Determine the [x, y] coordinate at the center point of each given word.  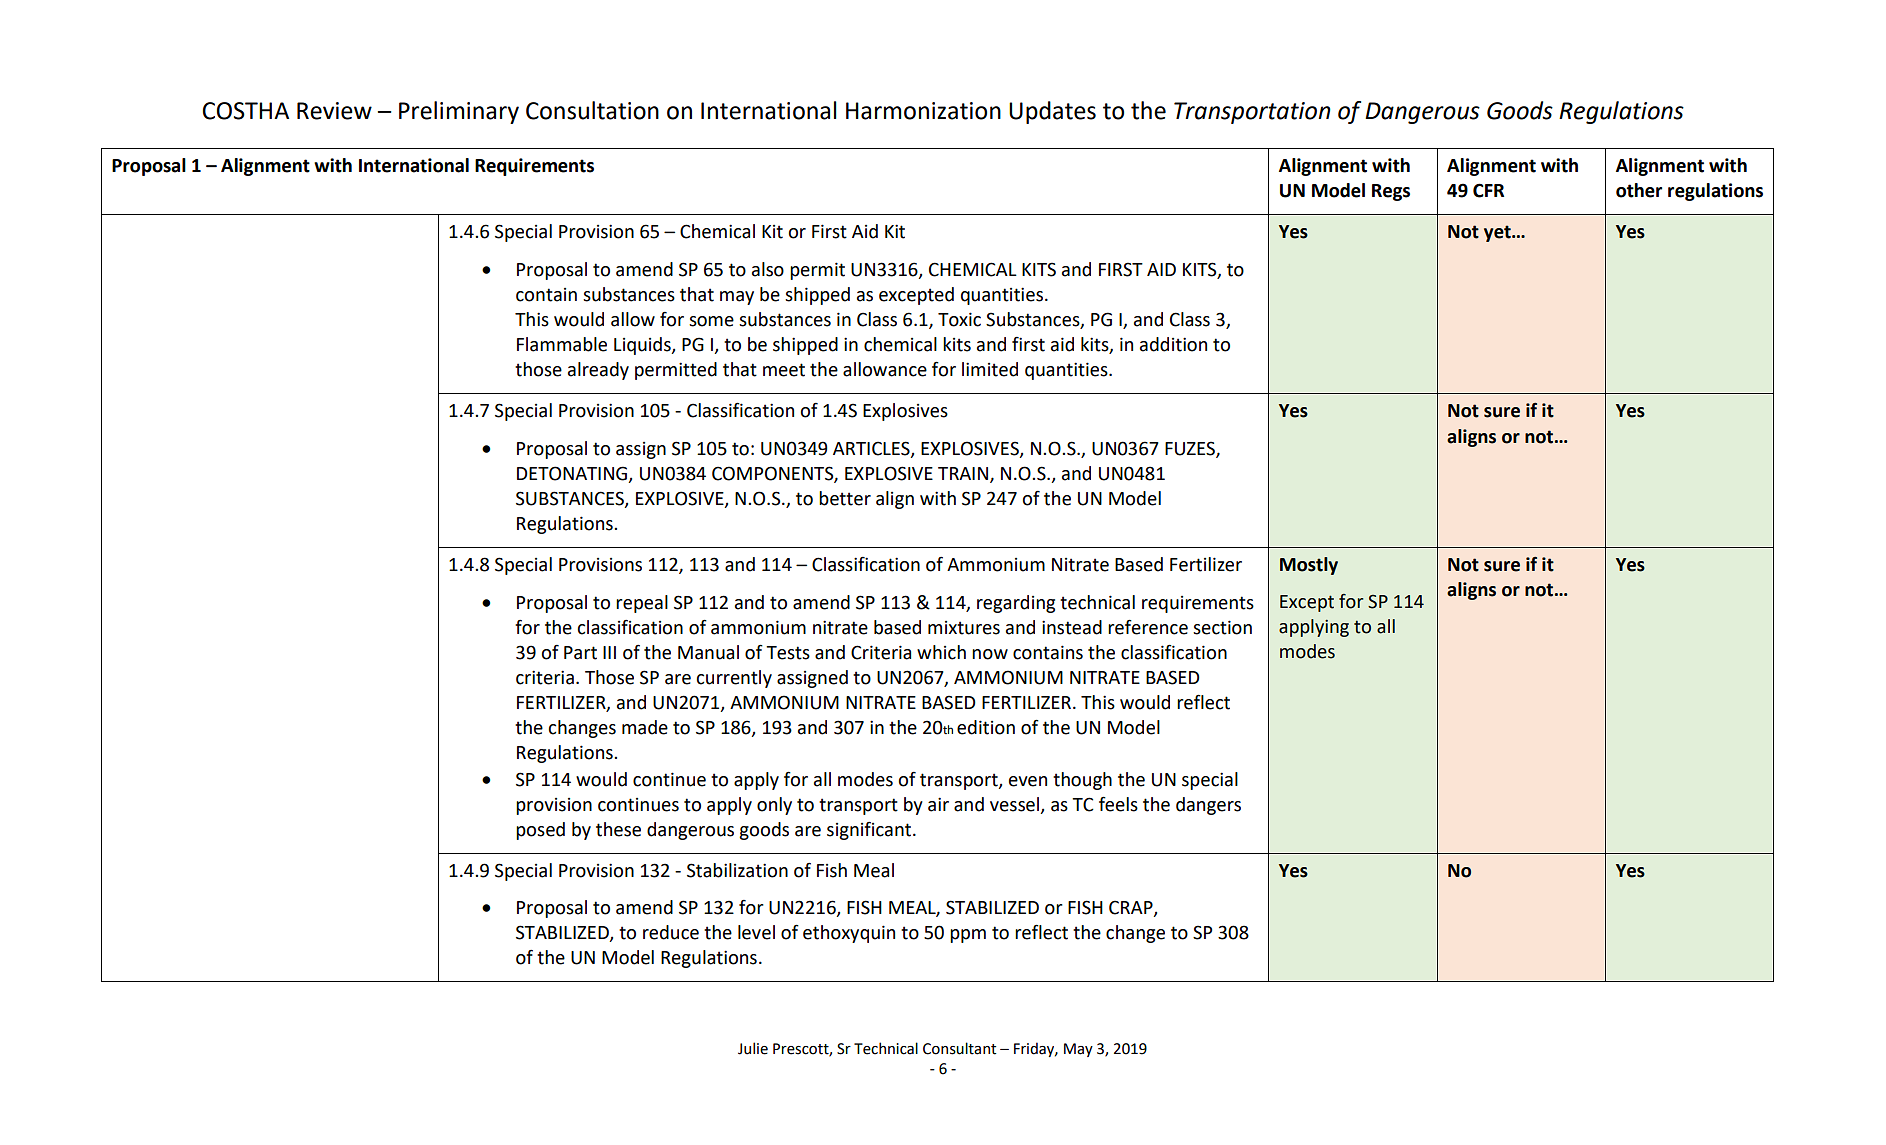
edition [986, 727]
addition [1173, 344]
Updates [1052, 112]
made [645, 727]
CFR [1488, 190]
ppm [968, 936]
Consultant [960, 1048]
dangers [1208, 806]
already [598, 371]
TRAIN [964, 474]
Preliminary [459, 112]
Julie [753, 1048]
